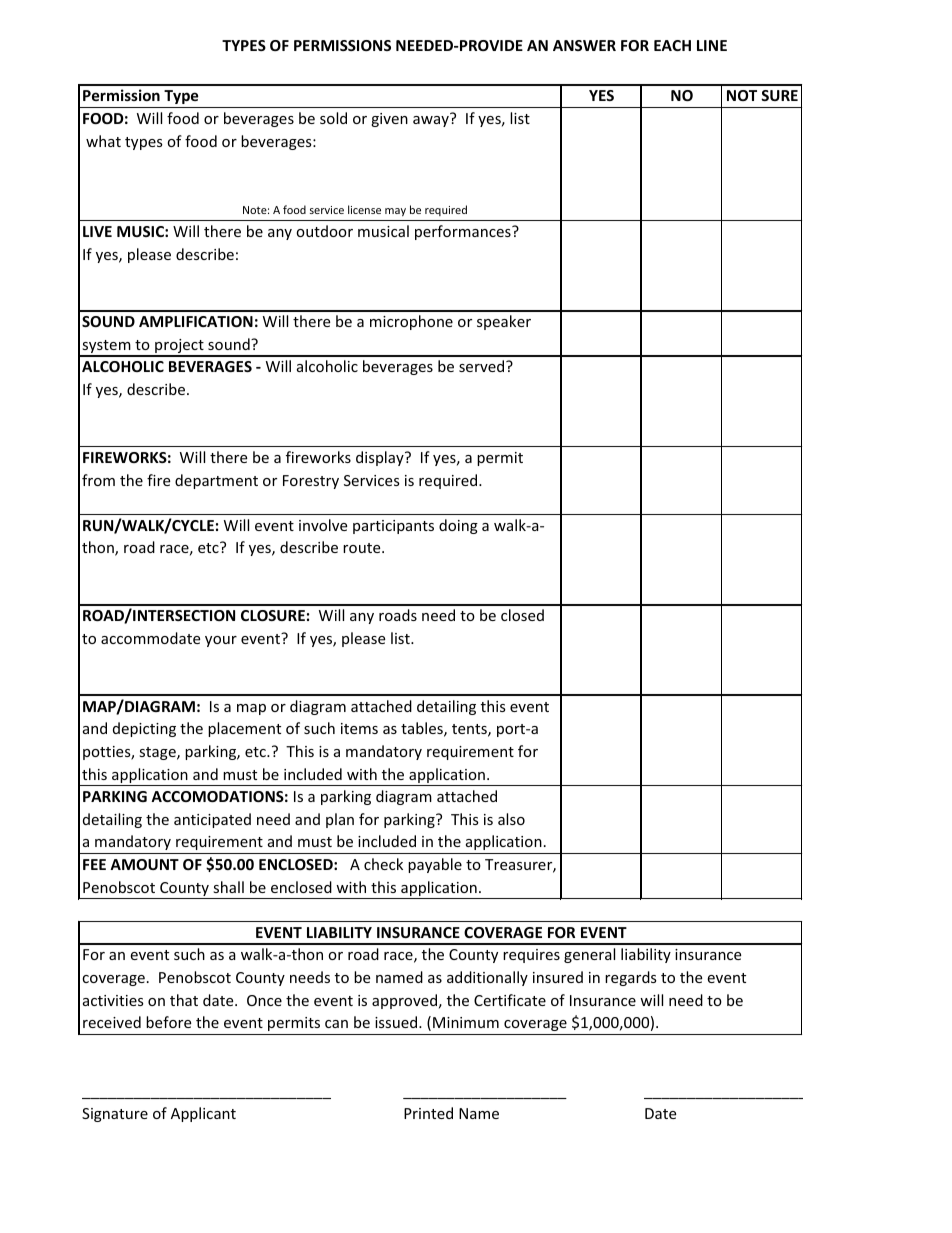 The width and height of the page is (952, 1233). What do you see at coordinates (672, 45) in the page?
I see `EACH` at bounding box center [672, 45].
